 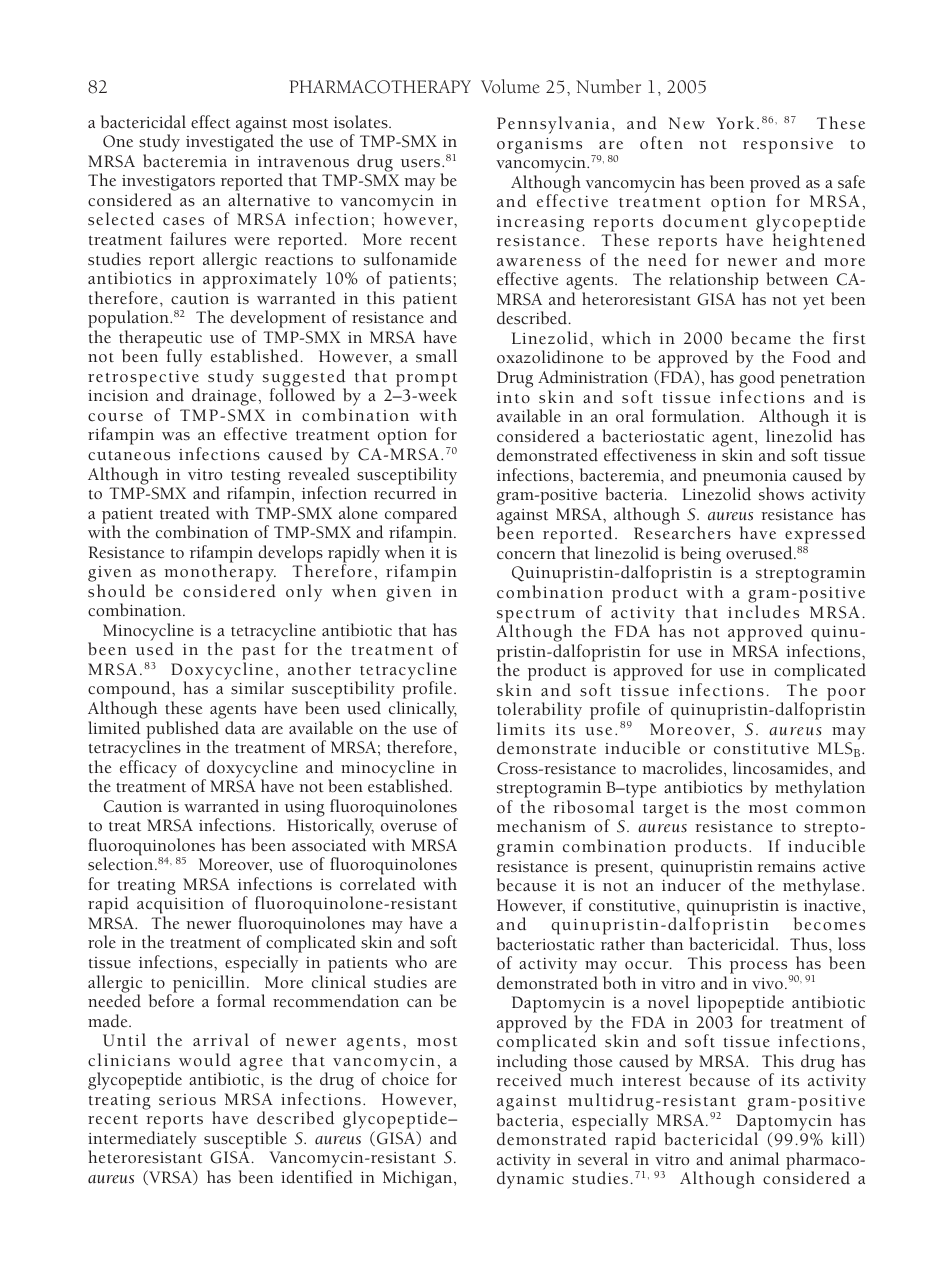 I want to click on efficacy, so click(x=148, y=769).
